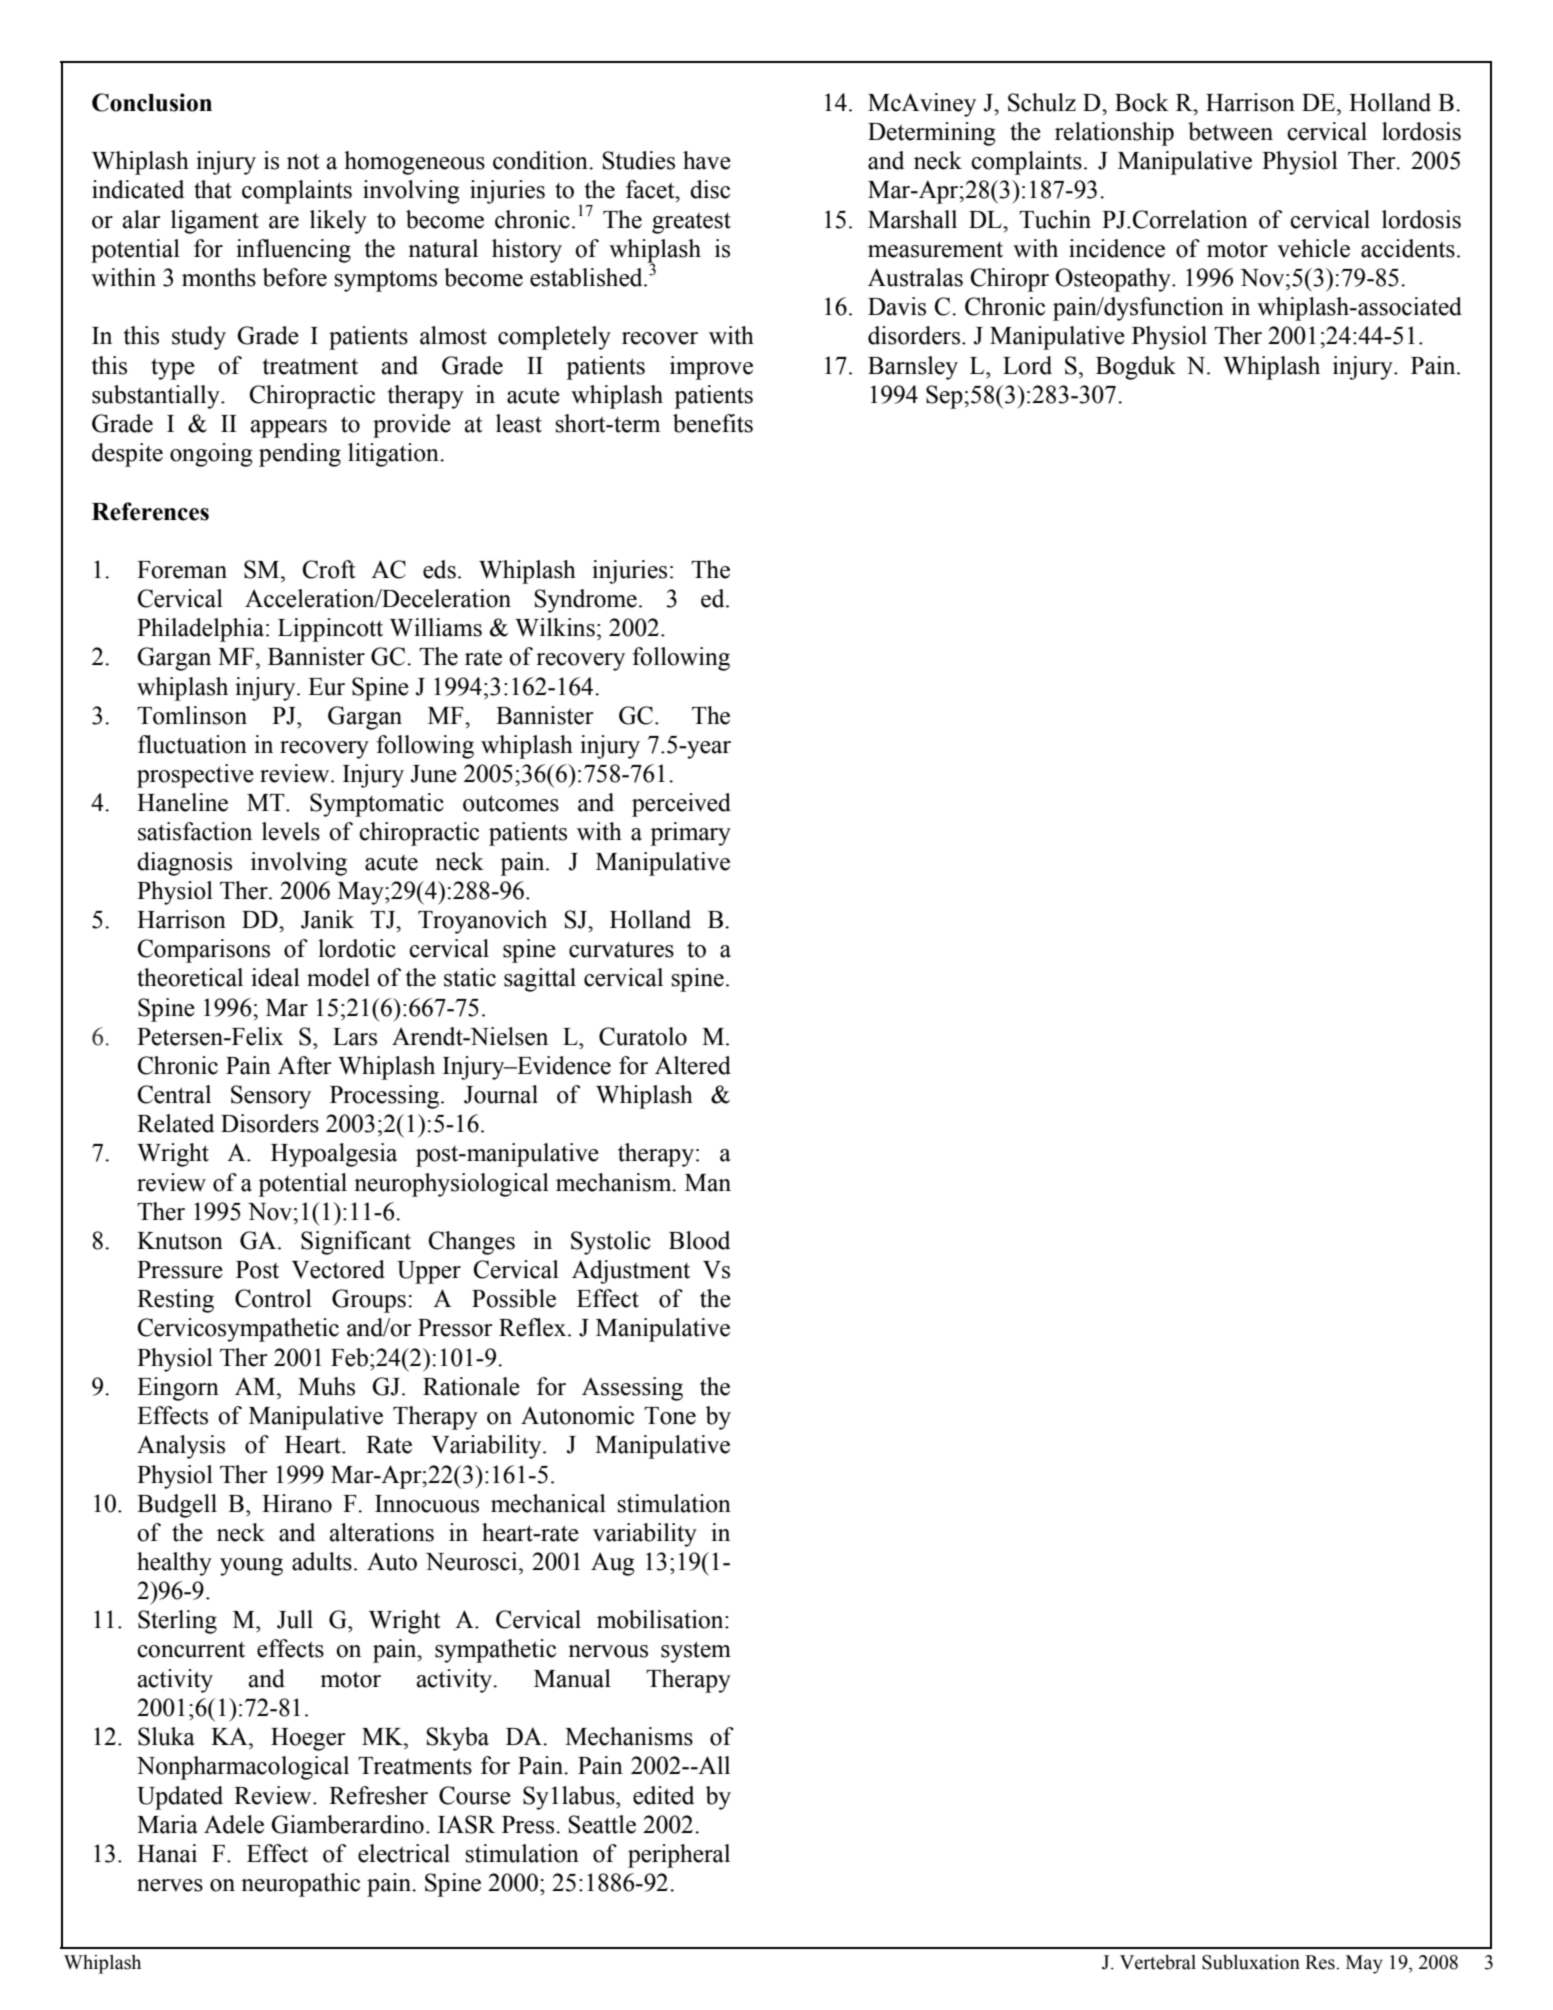 This screenshot has width=1553, height=2010. What do you see at coordinates (586, 601) in the screenshot?
I see `Syndrome` at bounding box center [586, 601].
